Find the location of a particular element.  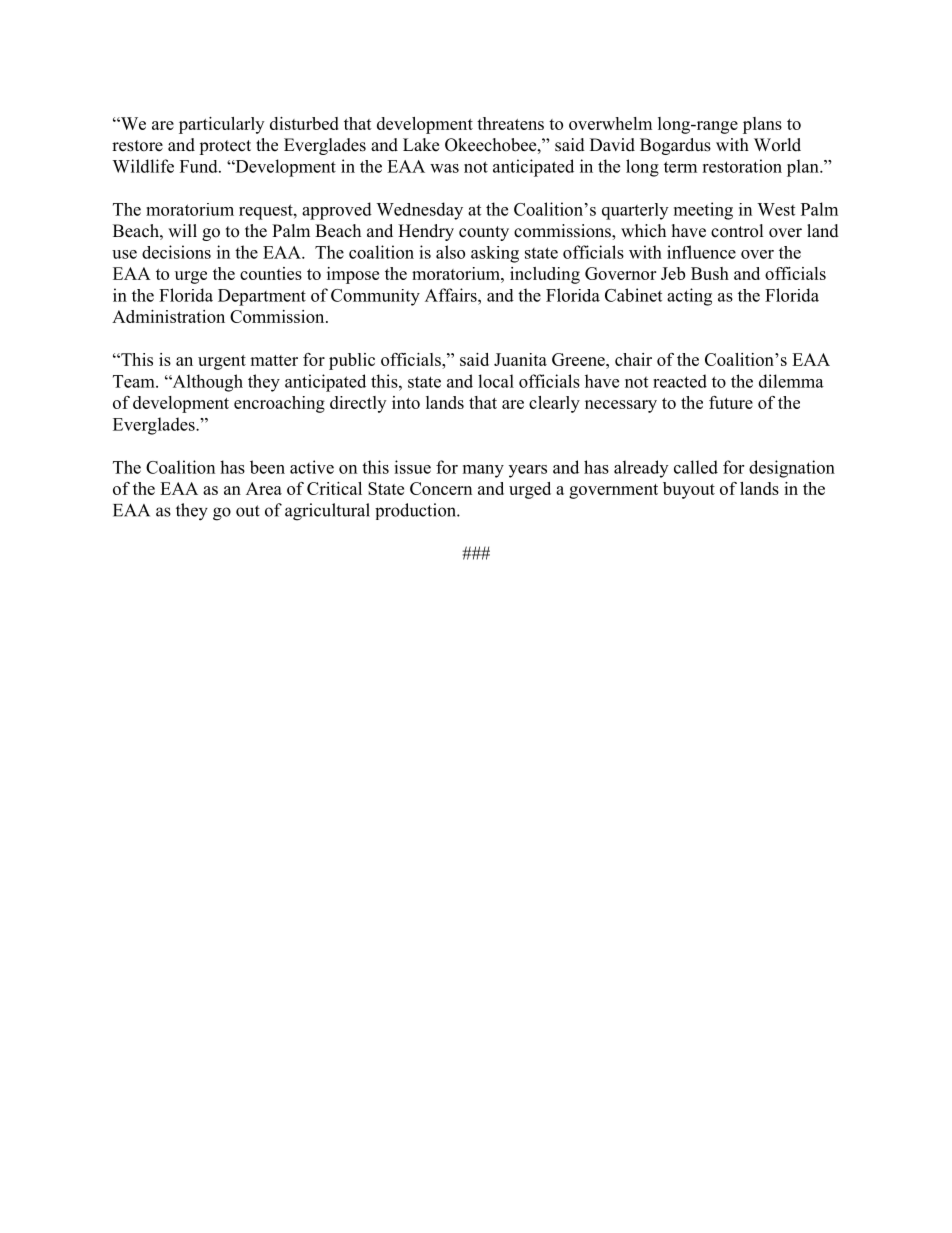

Concern is located at coordinates (441, 488).
